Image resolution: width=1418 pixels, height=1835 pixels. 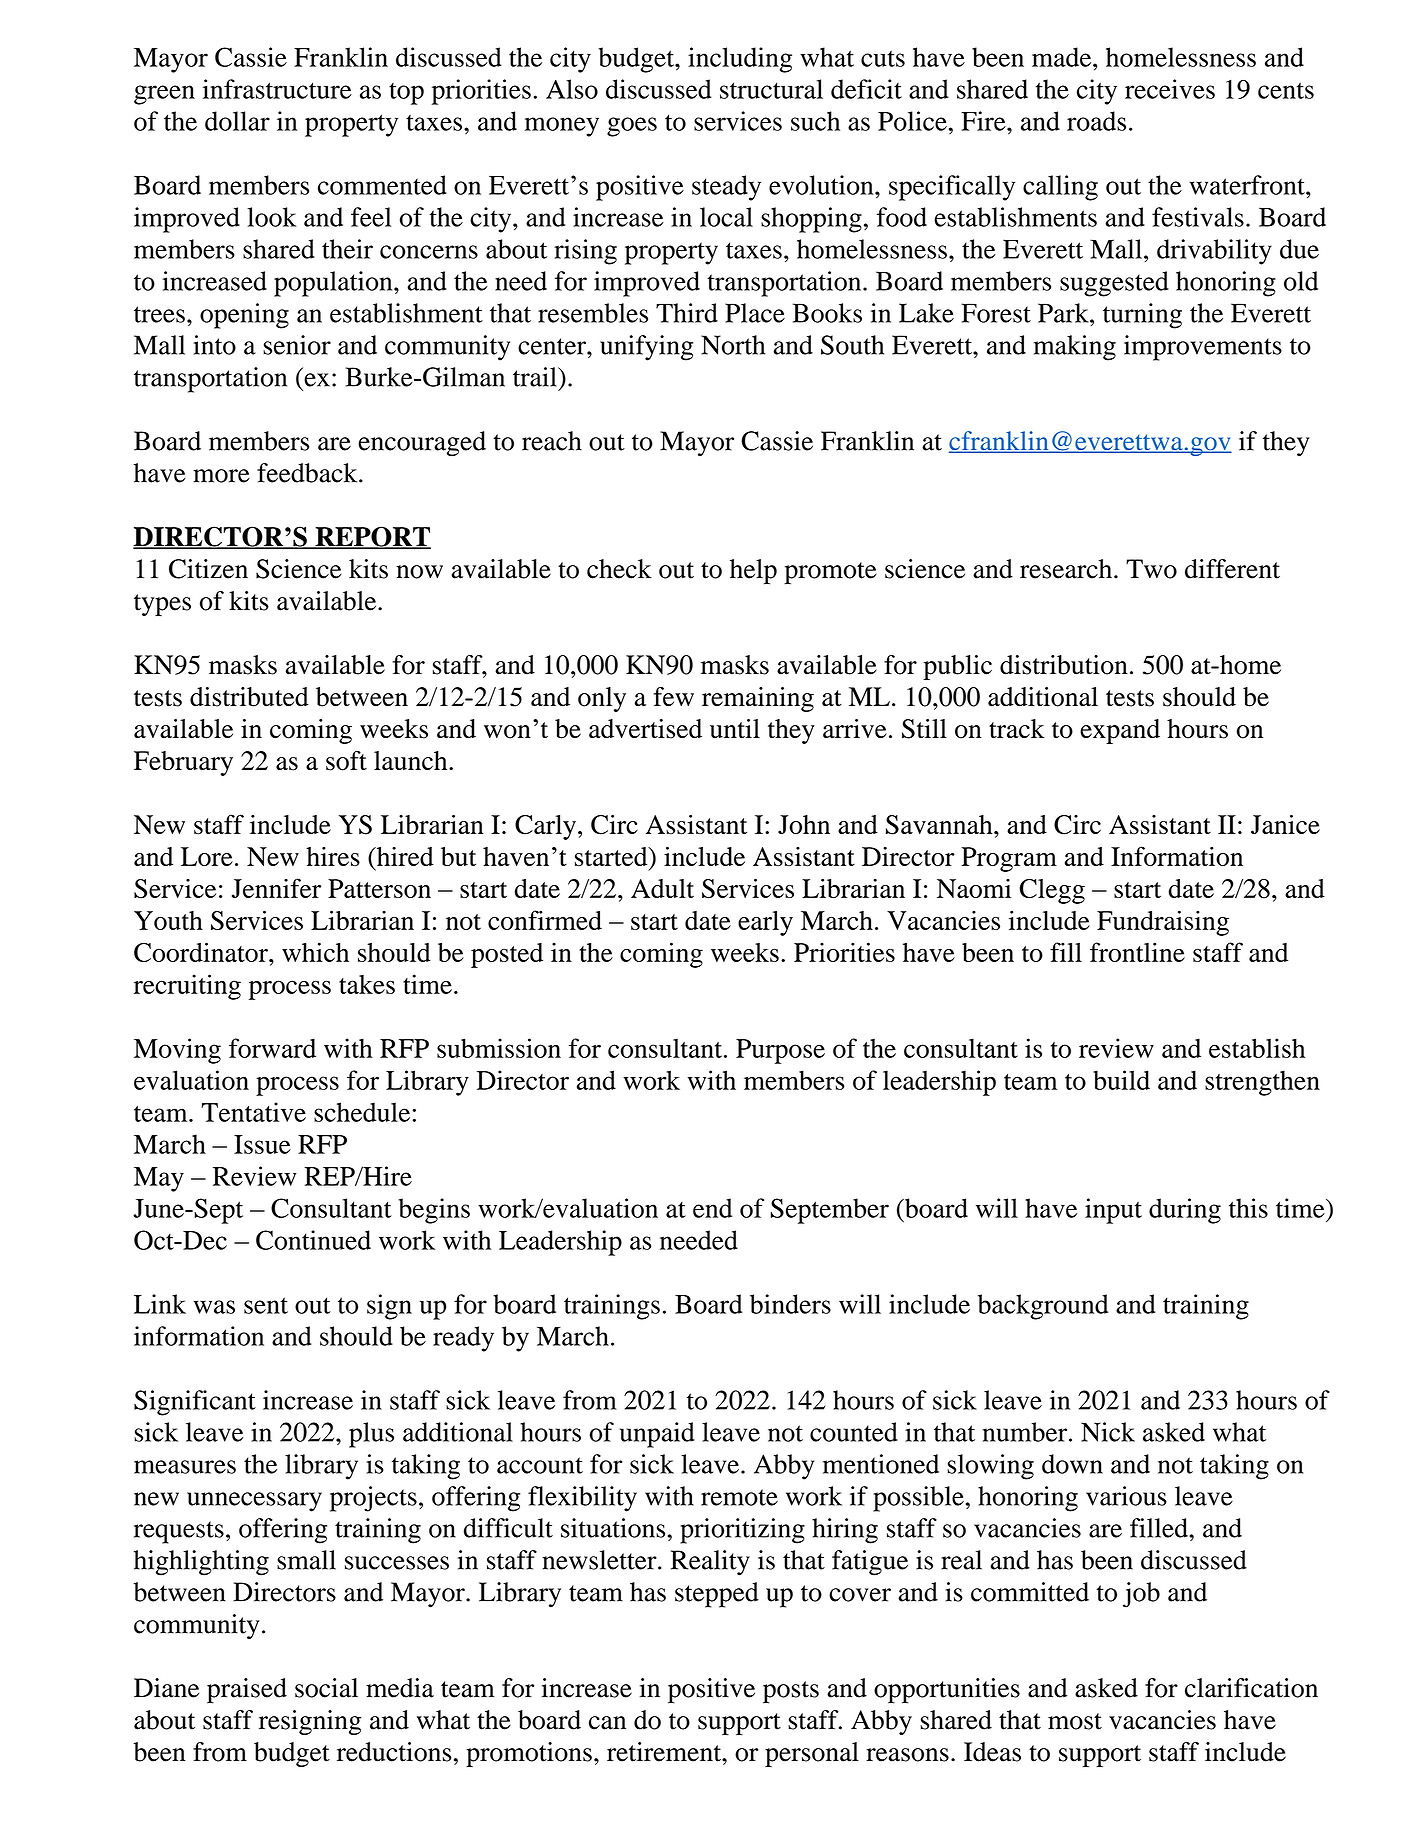 What do you see at coordinates (765, 923) in the page?
I see `early` at bounding box center [765, 923].
